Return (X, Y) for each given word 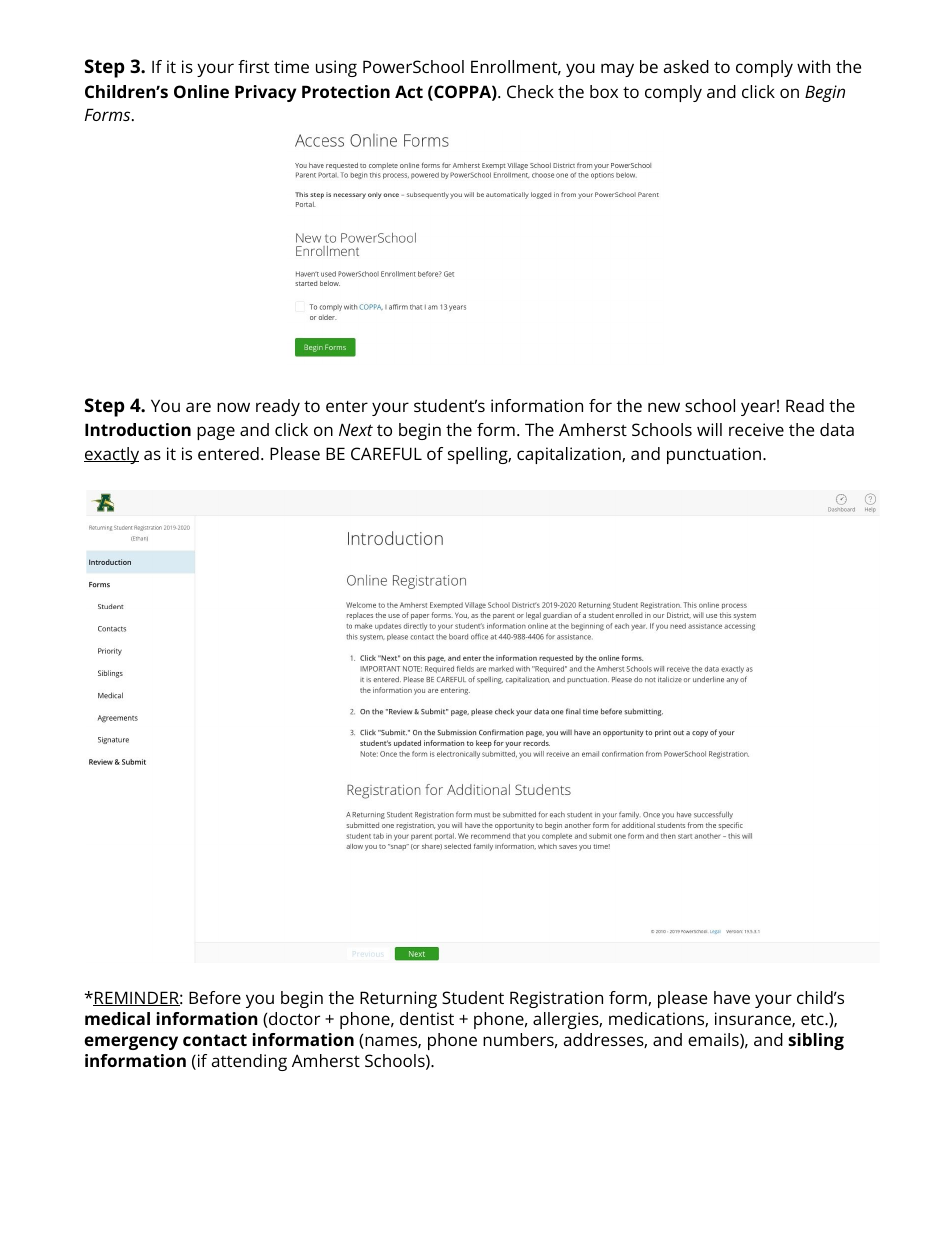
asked (686, 66)
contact (215, 1040)
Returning (398, 999)
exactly (111, 455)
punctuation (715, 455)
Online (201, 91)
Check (530, 91)
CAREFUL (386, 453)
